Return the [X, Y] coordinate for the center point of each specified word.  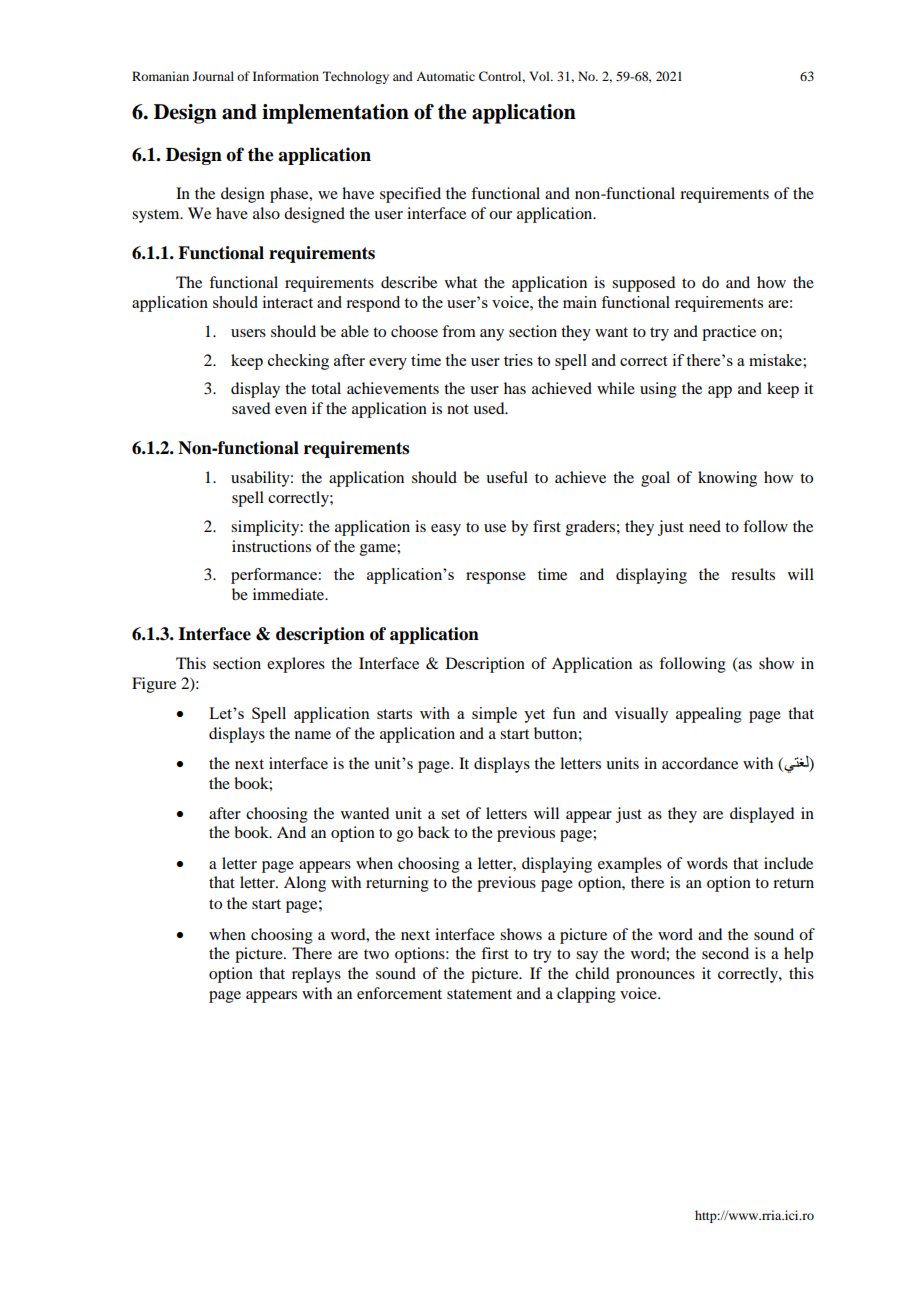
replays [316, 975]
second [725, 953]
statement [479, 994]
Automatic [445, 76]
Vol [540, 76]
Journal [213, 76]
